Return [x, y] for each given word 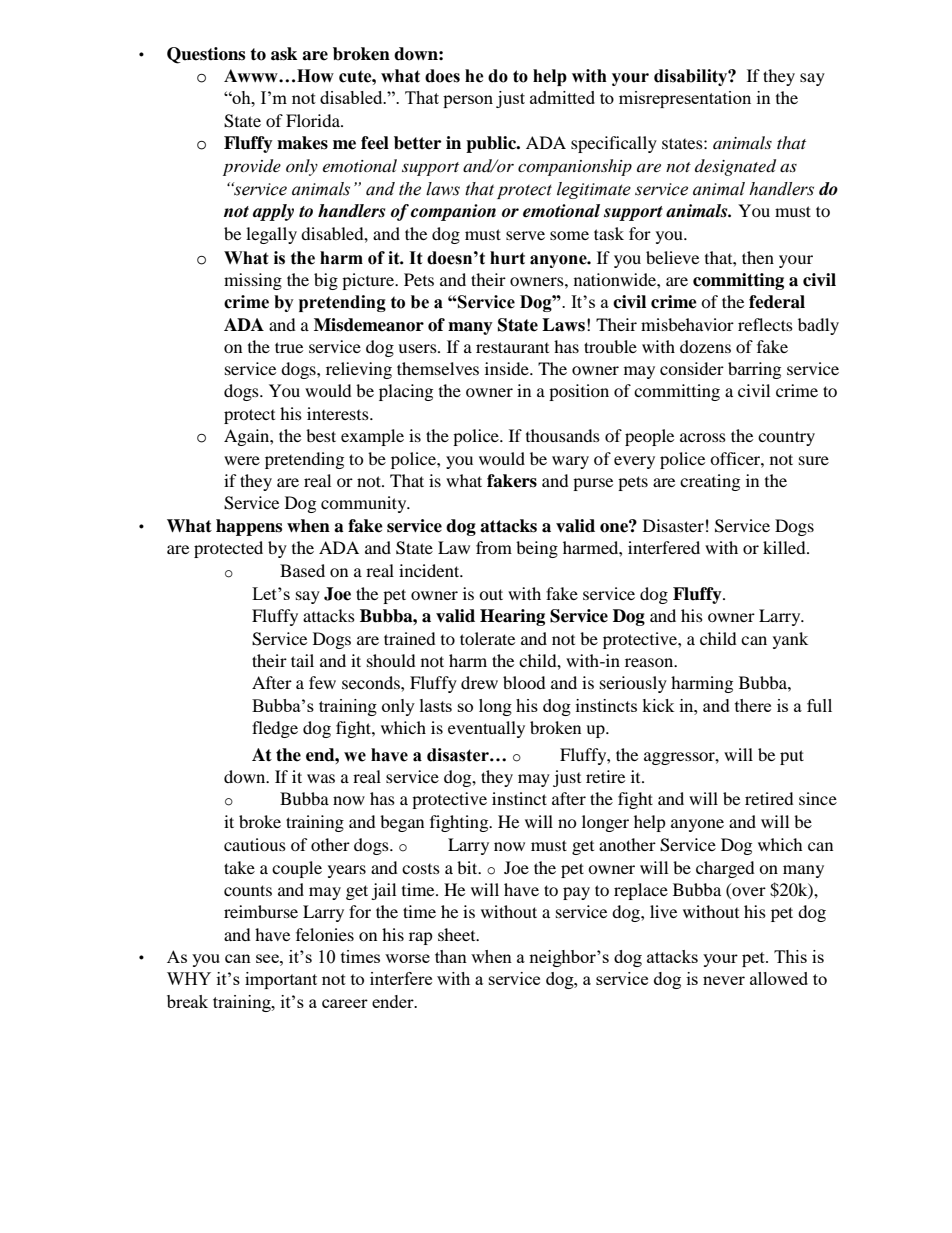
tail [302, 660]
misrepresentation [685, 99]
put [792, 757]
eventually [486, 729]
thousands [563, 435]
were [242, 460]
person [468, 101]
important [281, 980]
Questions [206, 55]
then [758, 257]
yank [790, 640]
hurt [507, 258]
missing [253, 281]
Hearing [512, 617]
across [703, 437]
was [321, 778]
